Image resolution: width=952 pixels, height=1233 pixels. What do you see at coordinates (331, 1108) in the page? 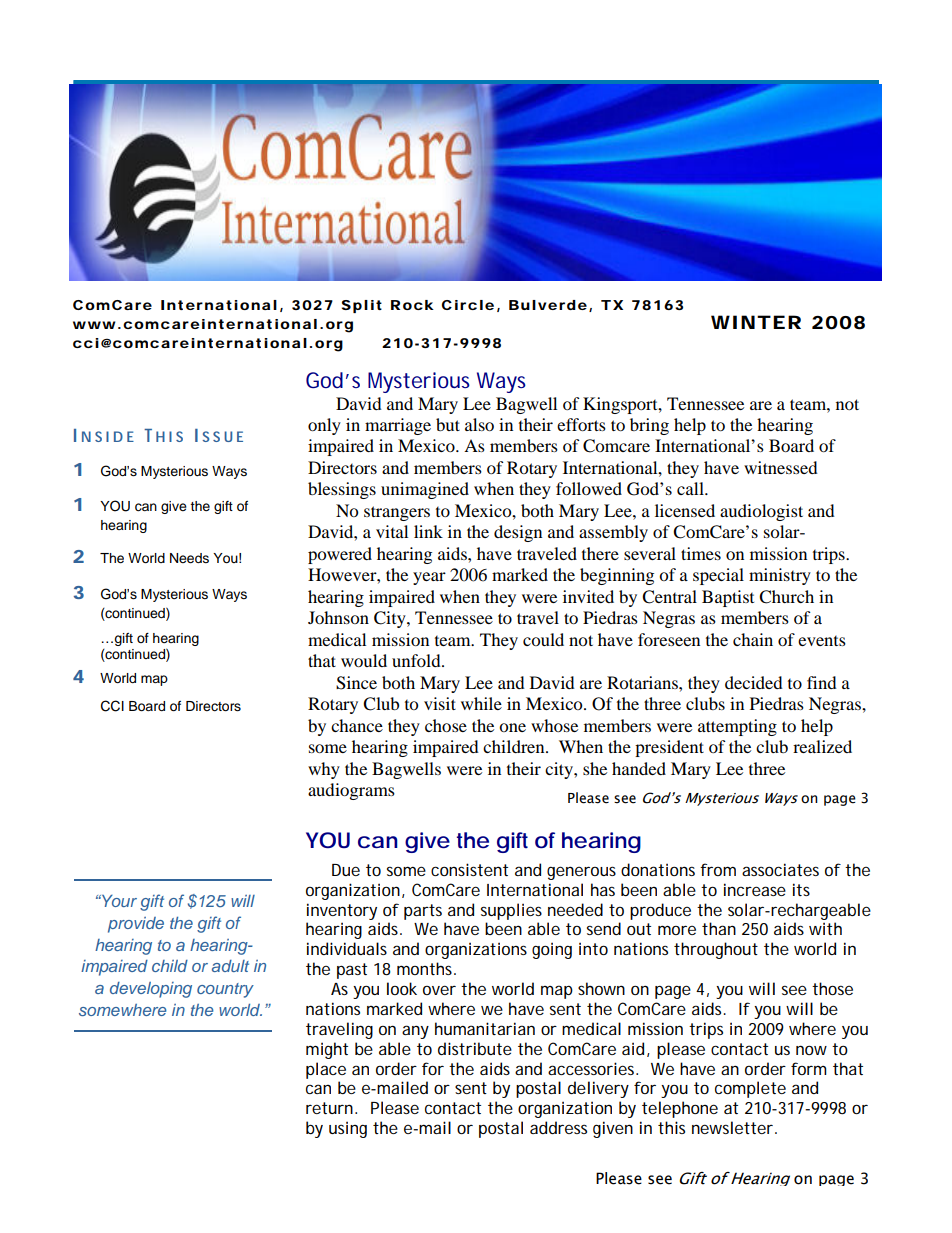
I see `return` at bounding box center [331, 1108].
